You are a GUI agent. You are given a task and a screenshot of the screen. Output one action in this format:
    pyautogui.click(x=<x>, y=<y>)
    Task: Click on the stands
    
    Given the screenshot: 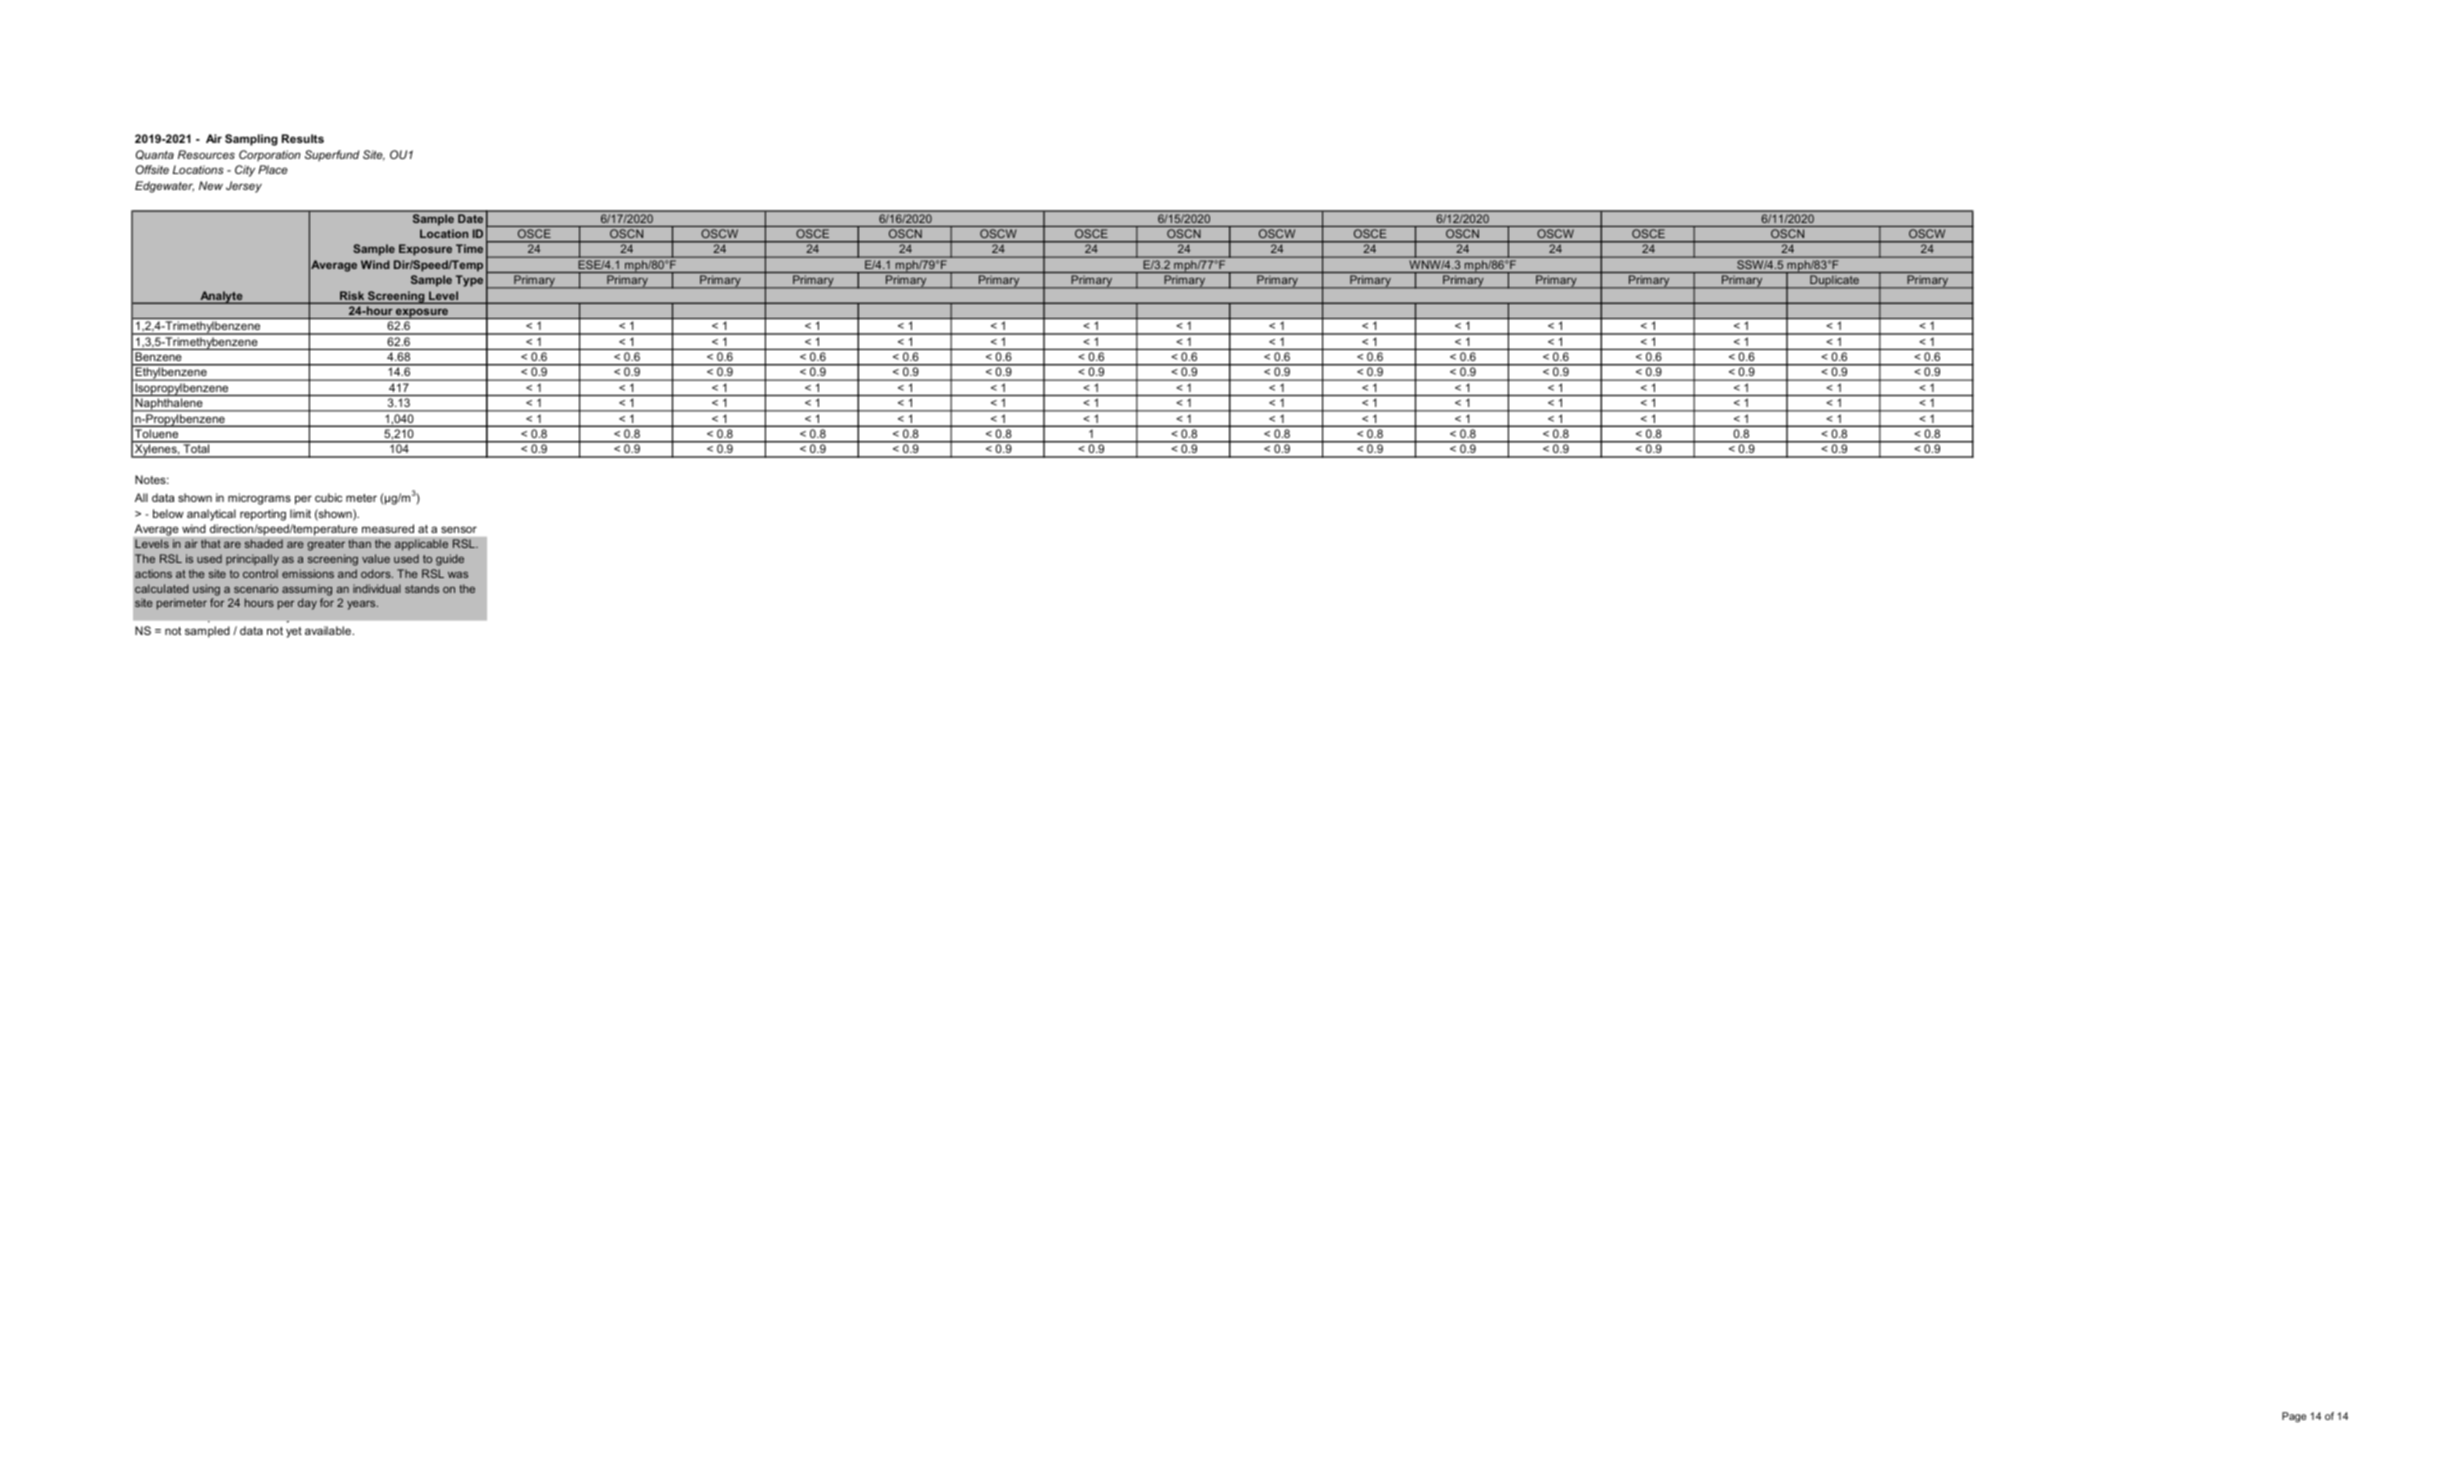 What is the action you would take?
    pyautogui.click(x=422, y=588)
